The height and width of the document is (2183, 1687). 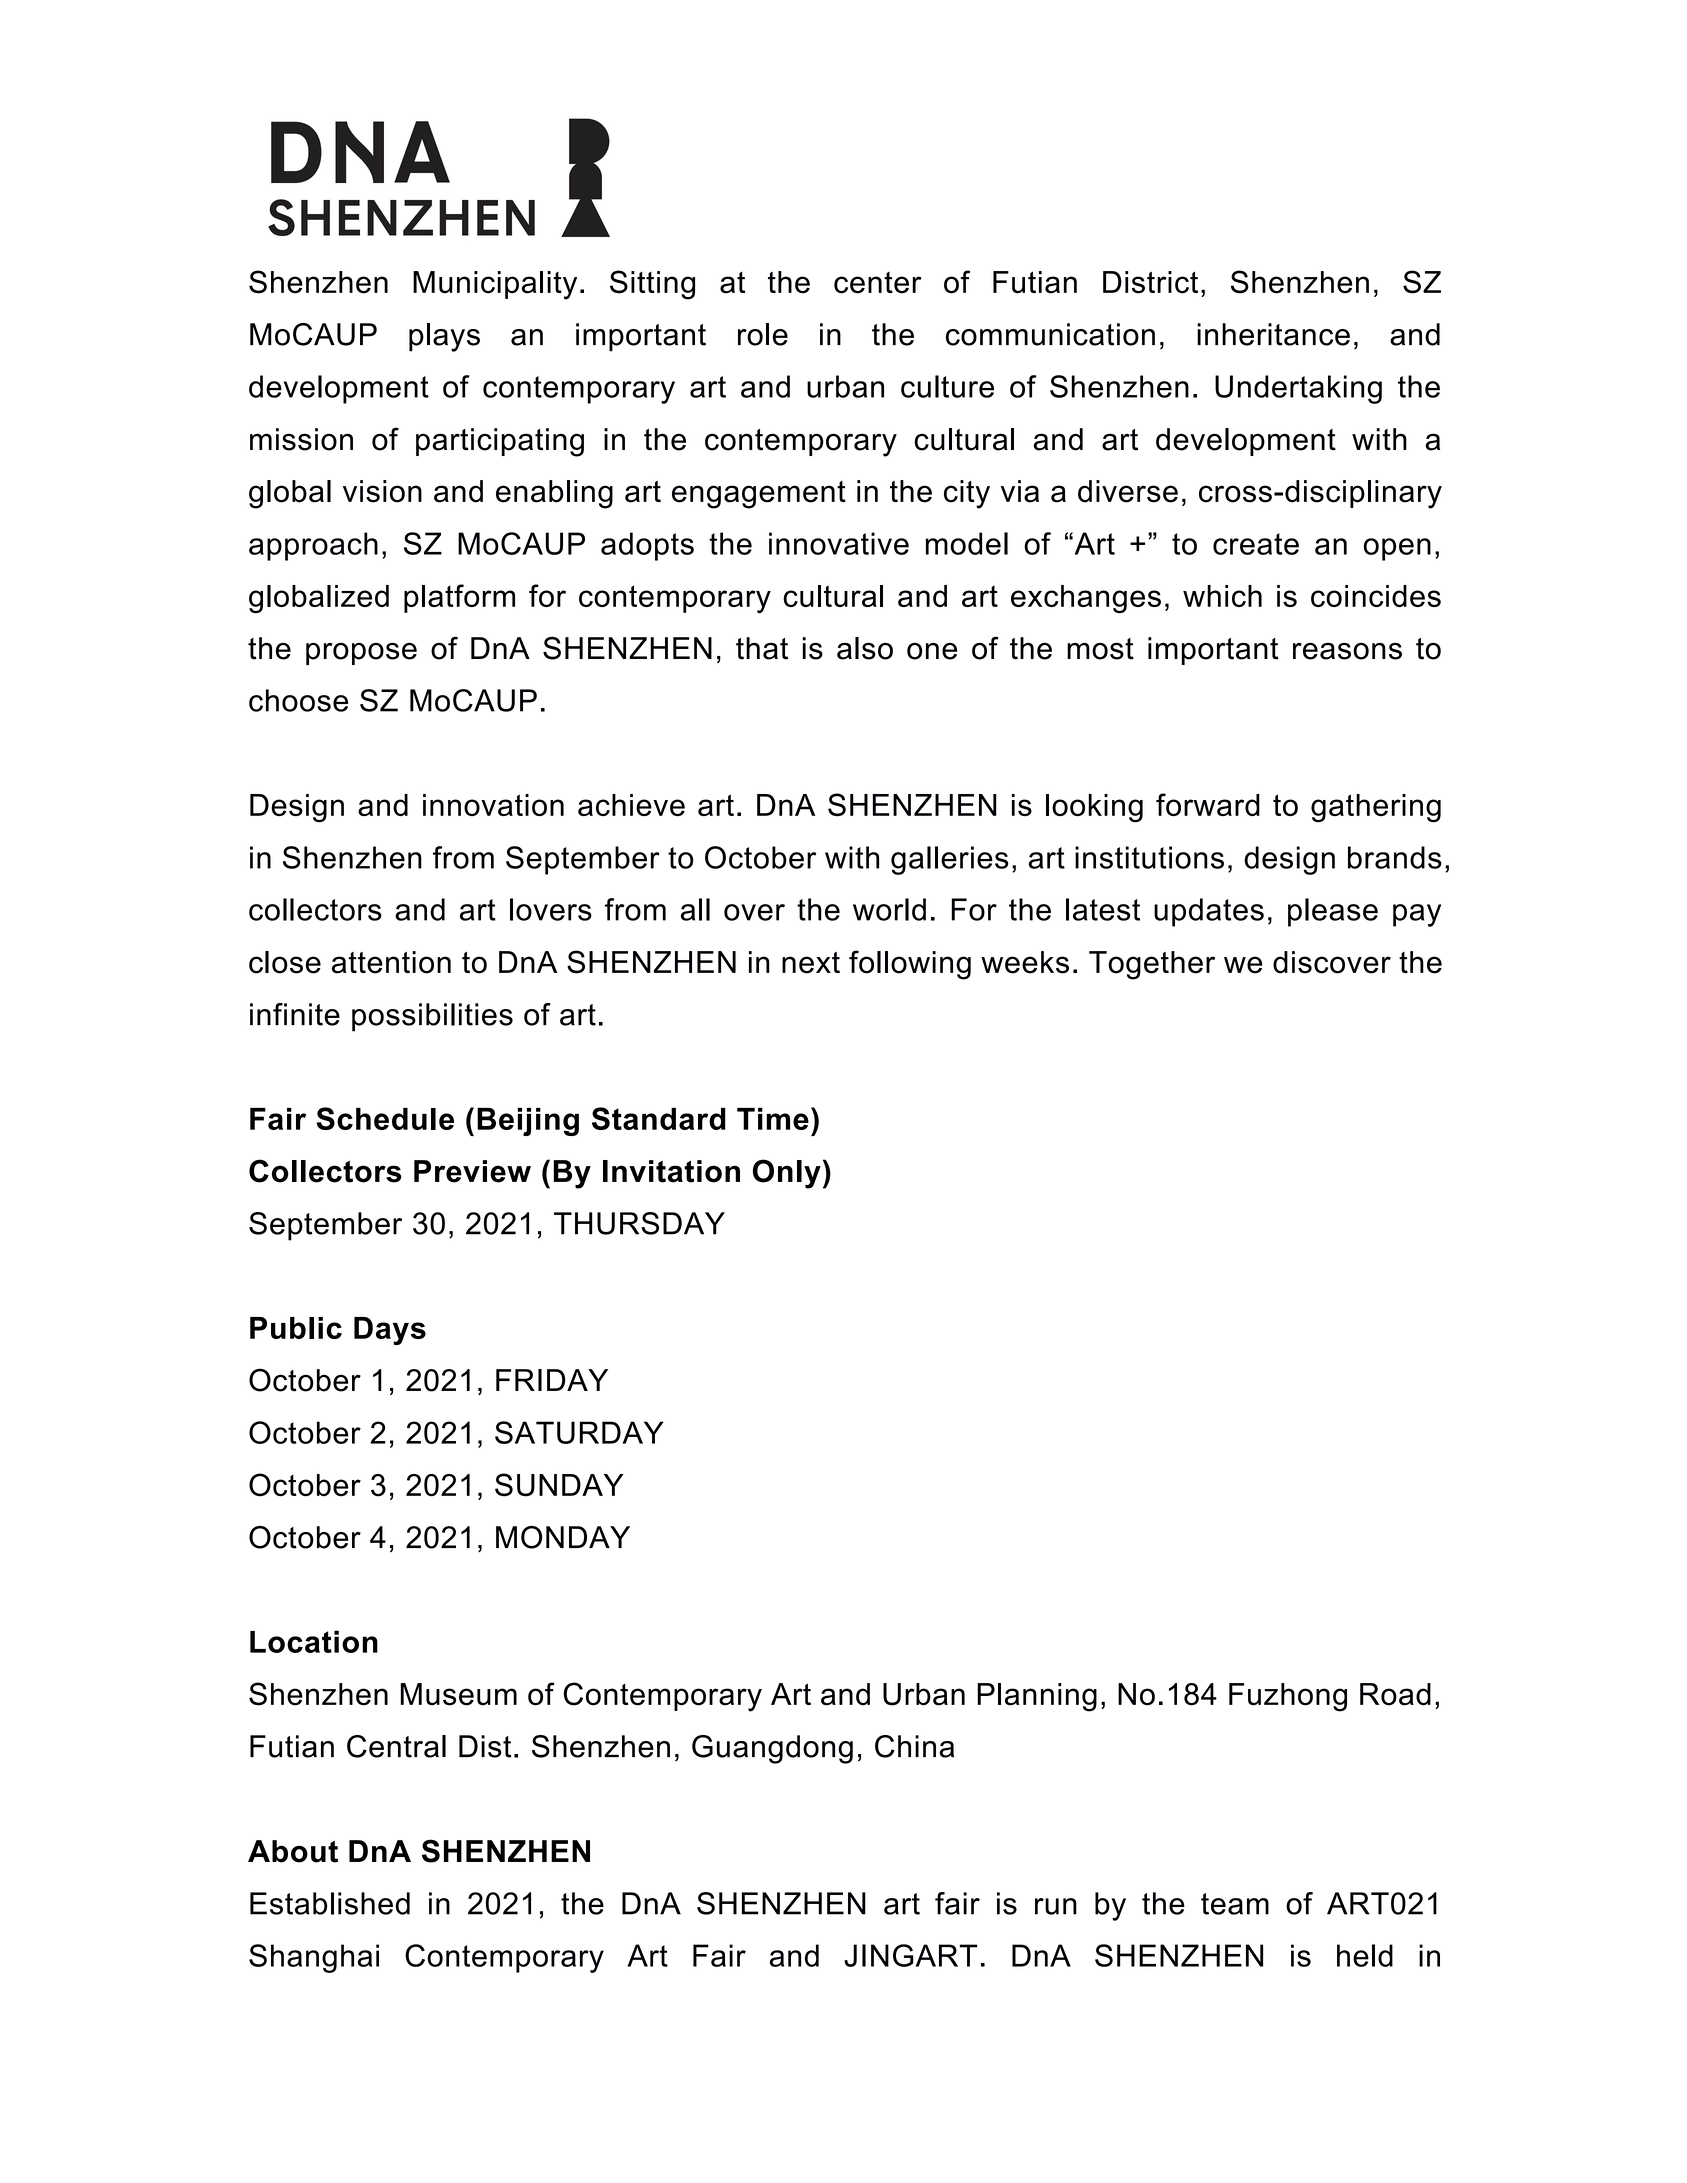 What do you see at coordinates (385, 1118) in the document?
I see `Schedule` at bounding box center [385, 1118].
